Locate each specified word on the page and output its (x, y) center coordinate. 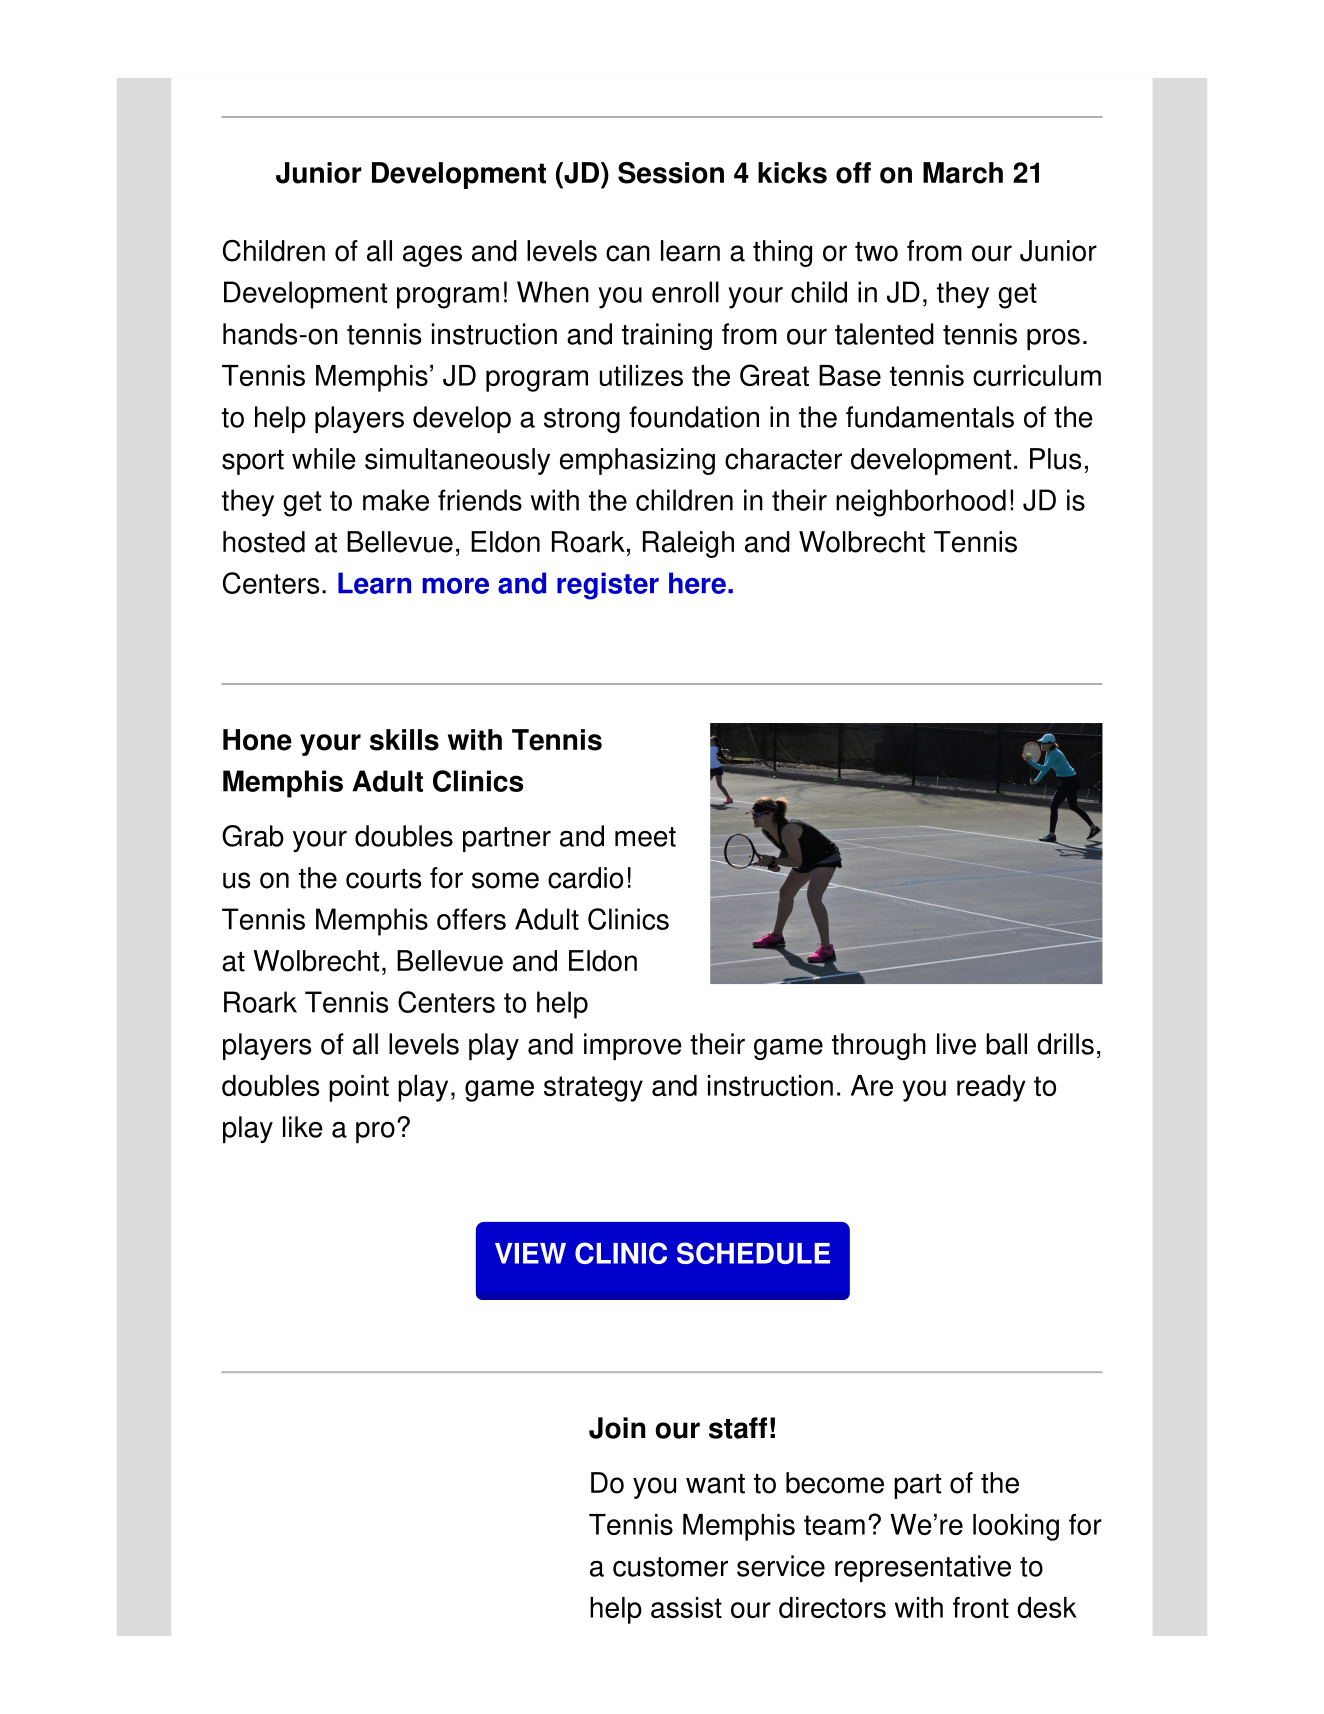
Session (671, 173)
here (697, 583)
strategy (593, 1089)
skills (404, 740)
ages (432, 256)
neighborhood (921, 503)
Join (617, 1428)
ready (991, 1088)
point (359, 1088)
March (963, 173)
